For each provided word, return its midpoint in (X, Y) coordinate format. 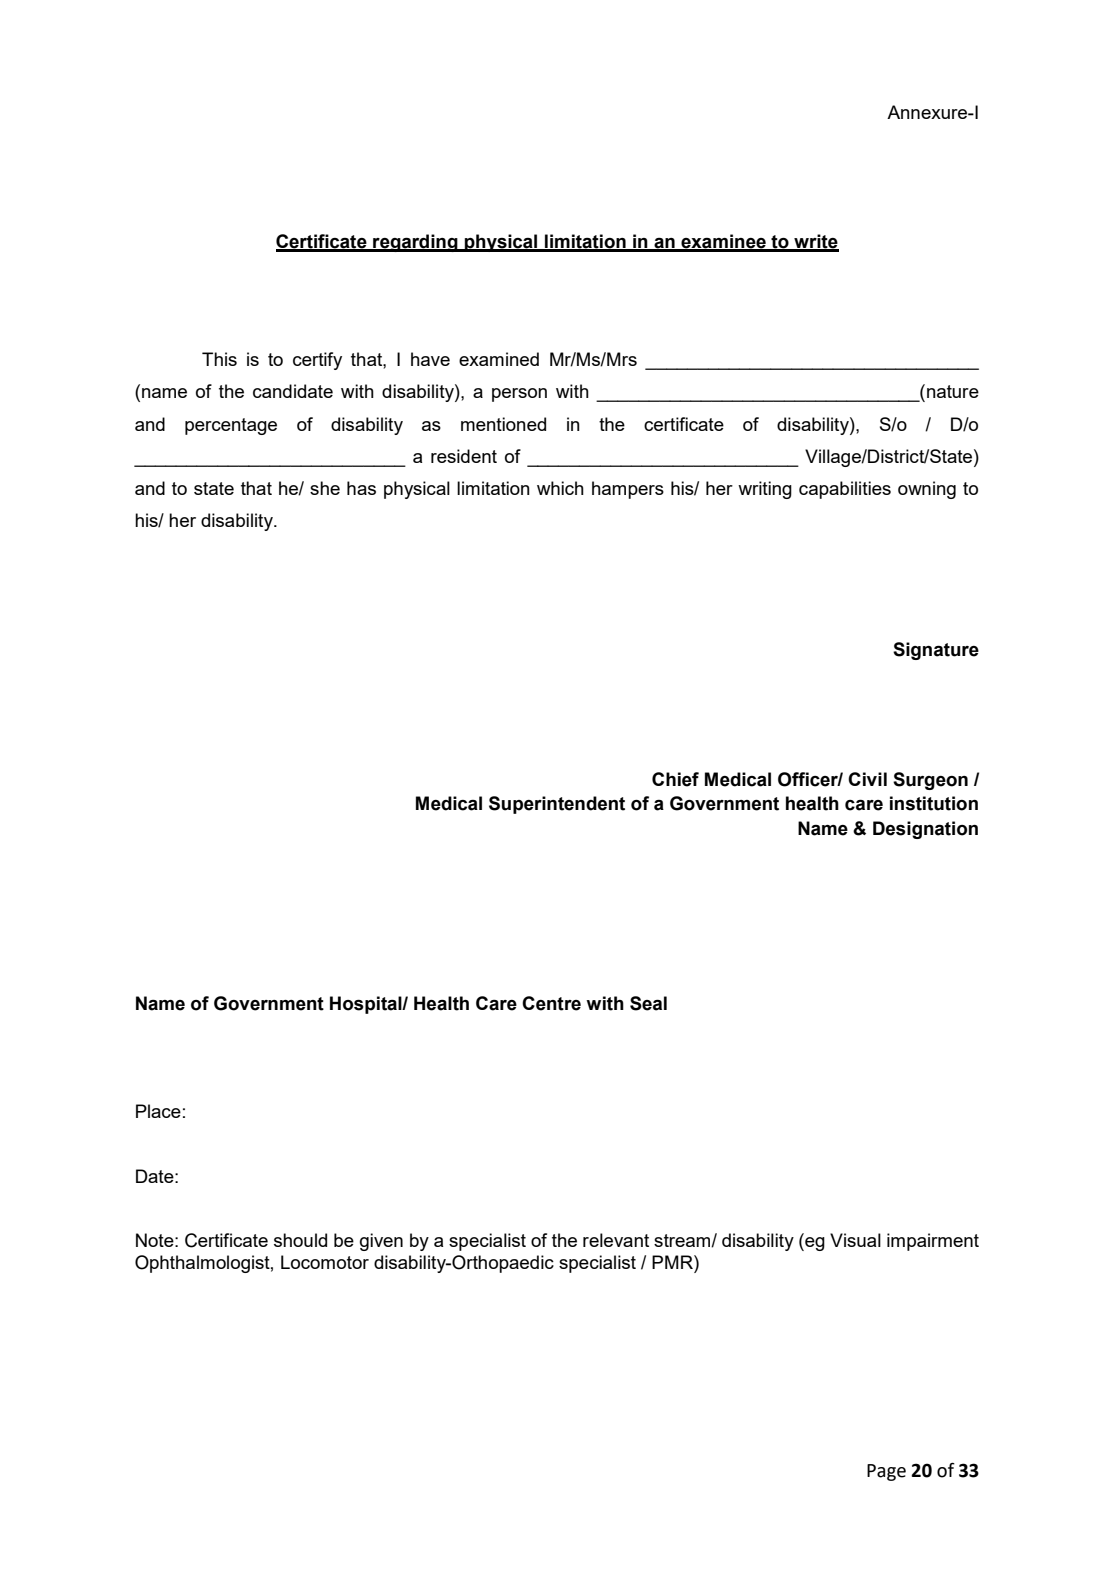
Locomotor (325, 1262)
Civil (867, 779)
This (219, 359)
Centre (551, 1003)
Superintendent (557, 805)
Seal (648, 1003)
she (325, 488)
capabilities (845, 490)
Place (158, 1111)
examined (499, 359)
